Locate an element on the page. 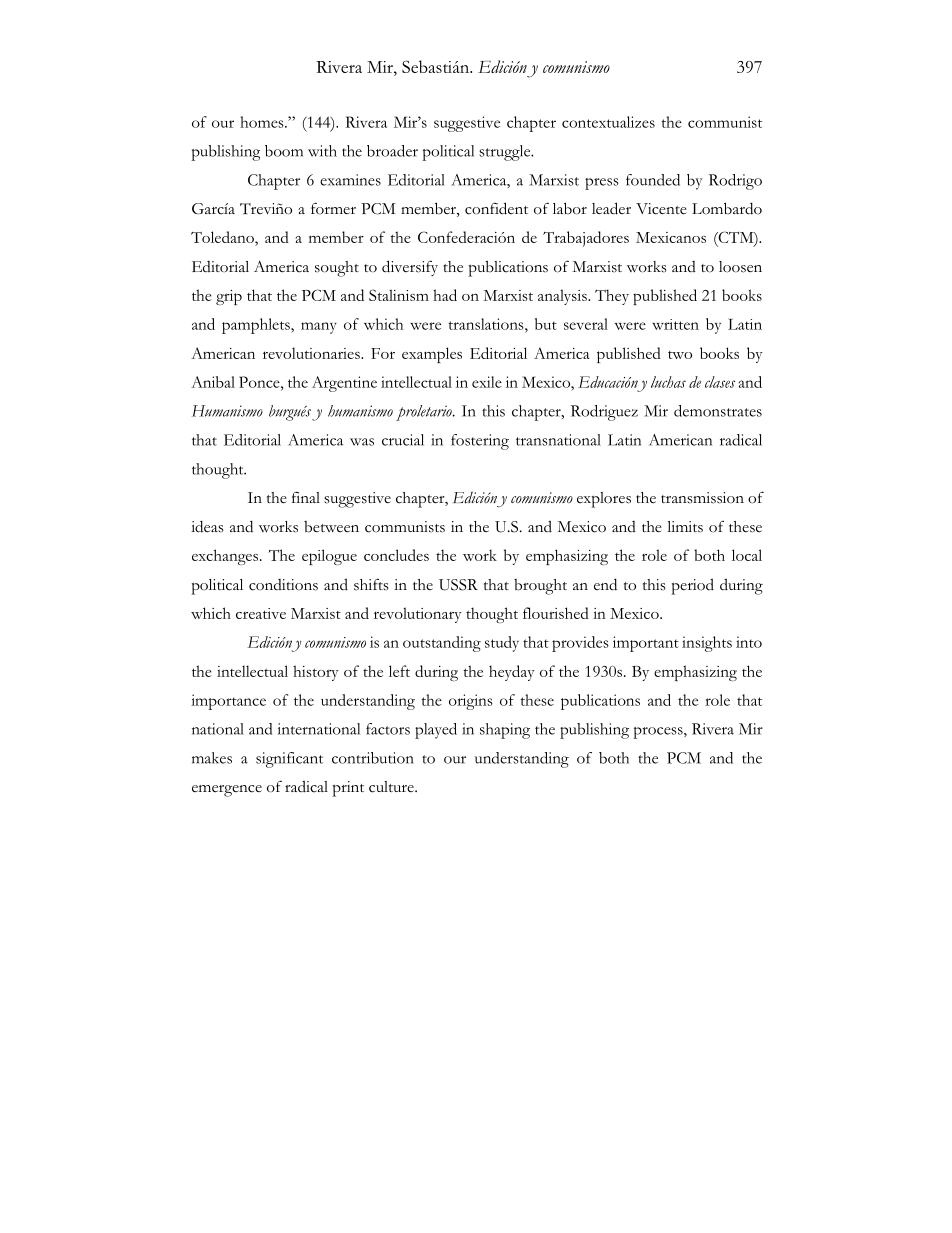 This image has height=1233, width=952. period is located at coordinates (692, 586).
